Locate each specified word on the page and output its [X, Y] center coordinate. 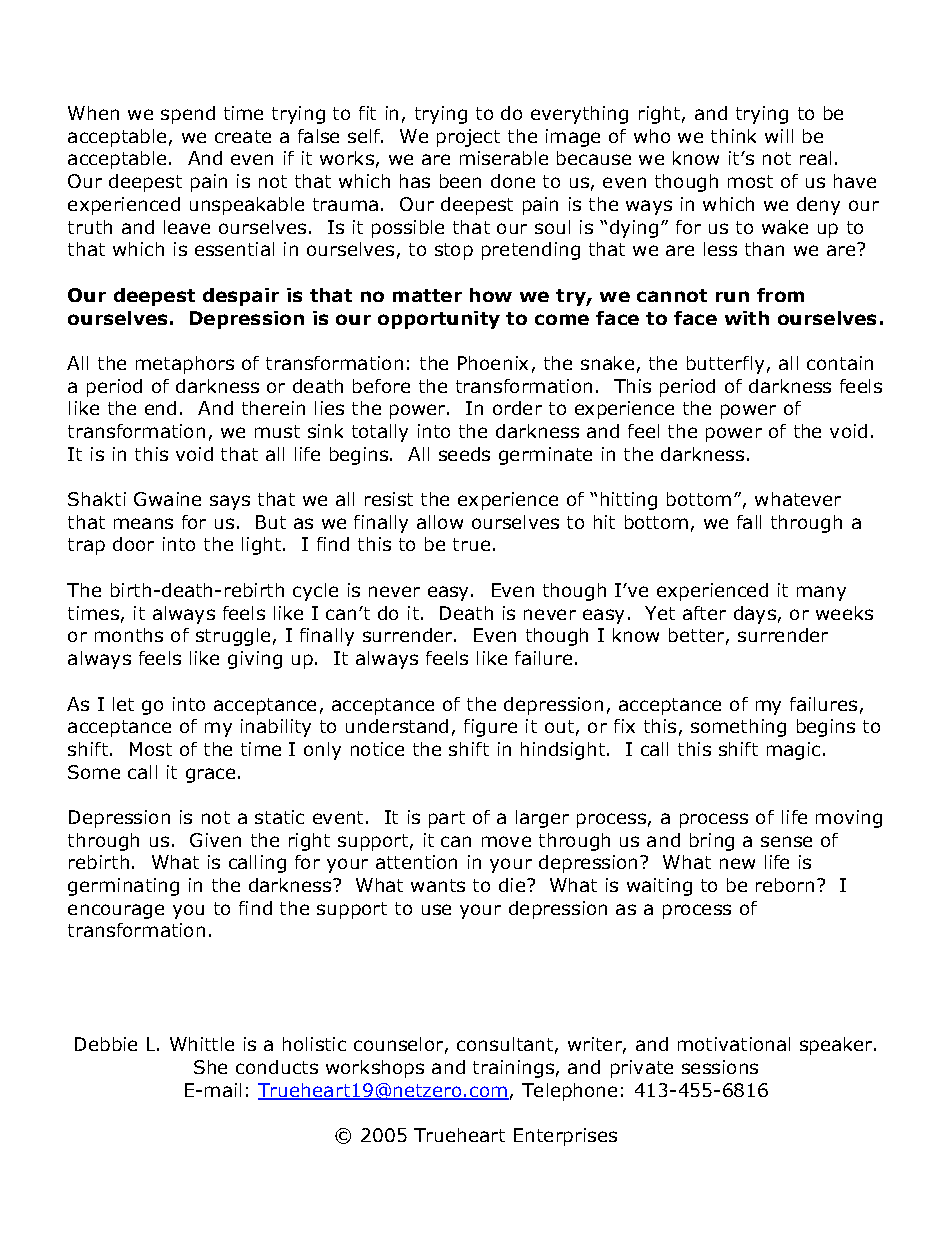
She [210, 1067]
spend [188, 115]
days [755, 615]
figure [490, 728]
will [779, 136]
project [468, 138]
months [129, 635]
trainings [513, 1069]
